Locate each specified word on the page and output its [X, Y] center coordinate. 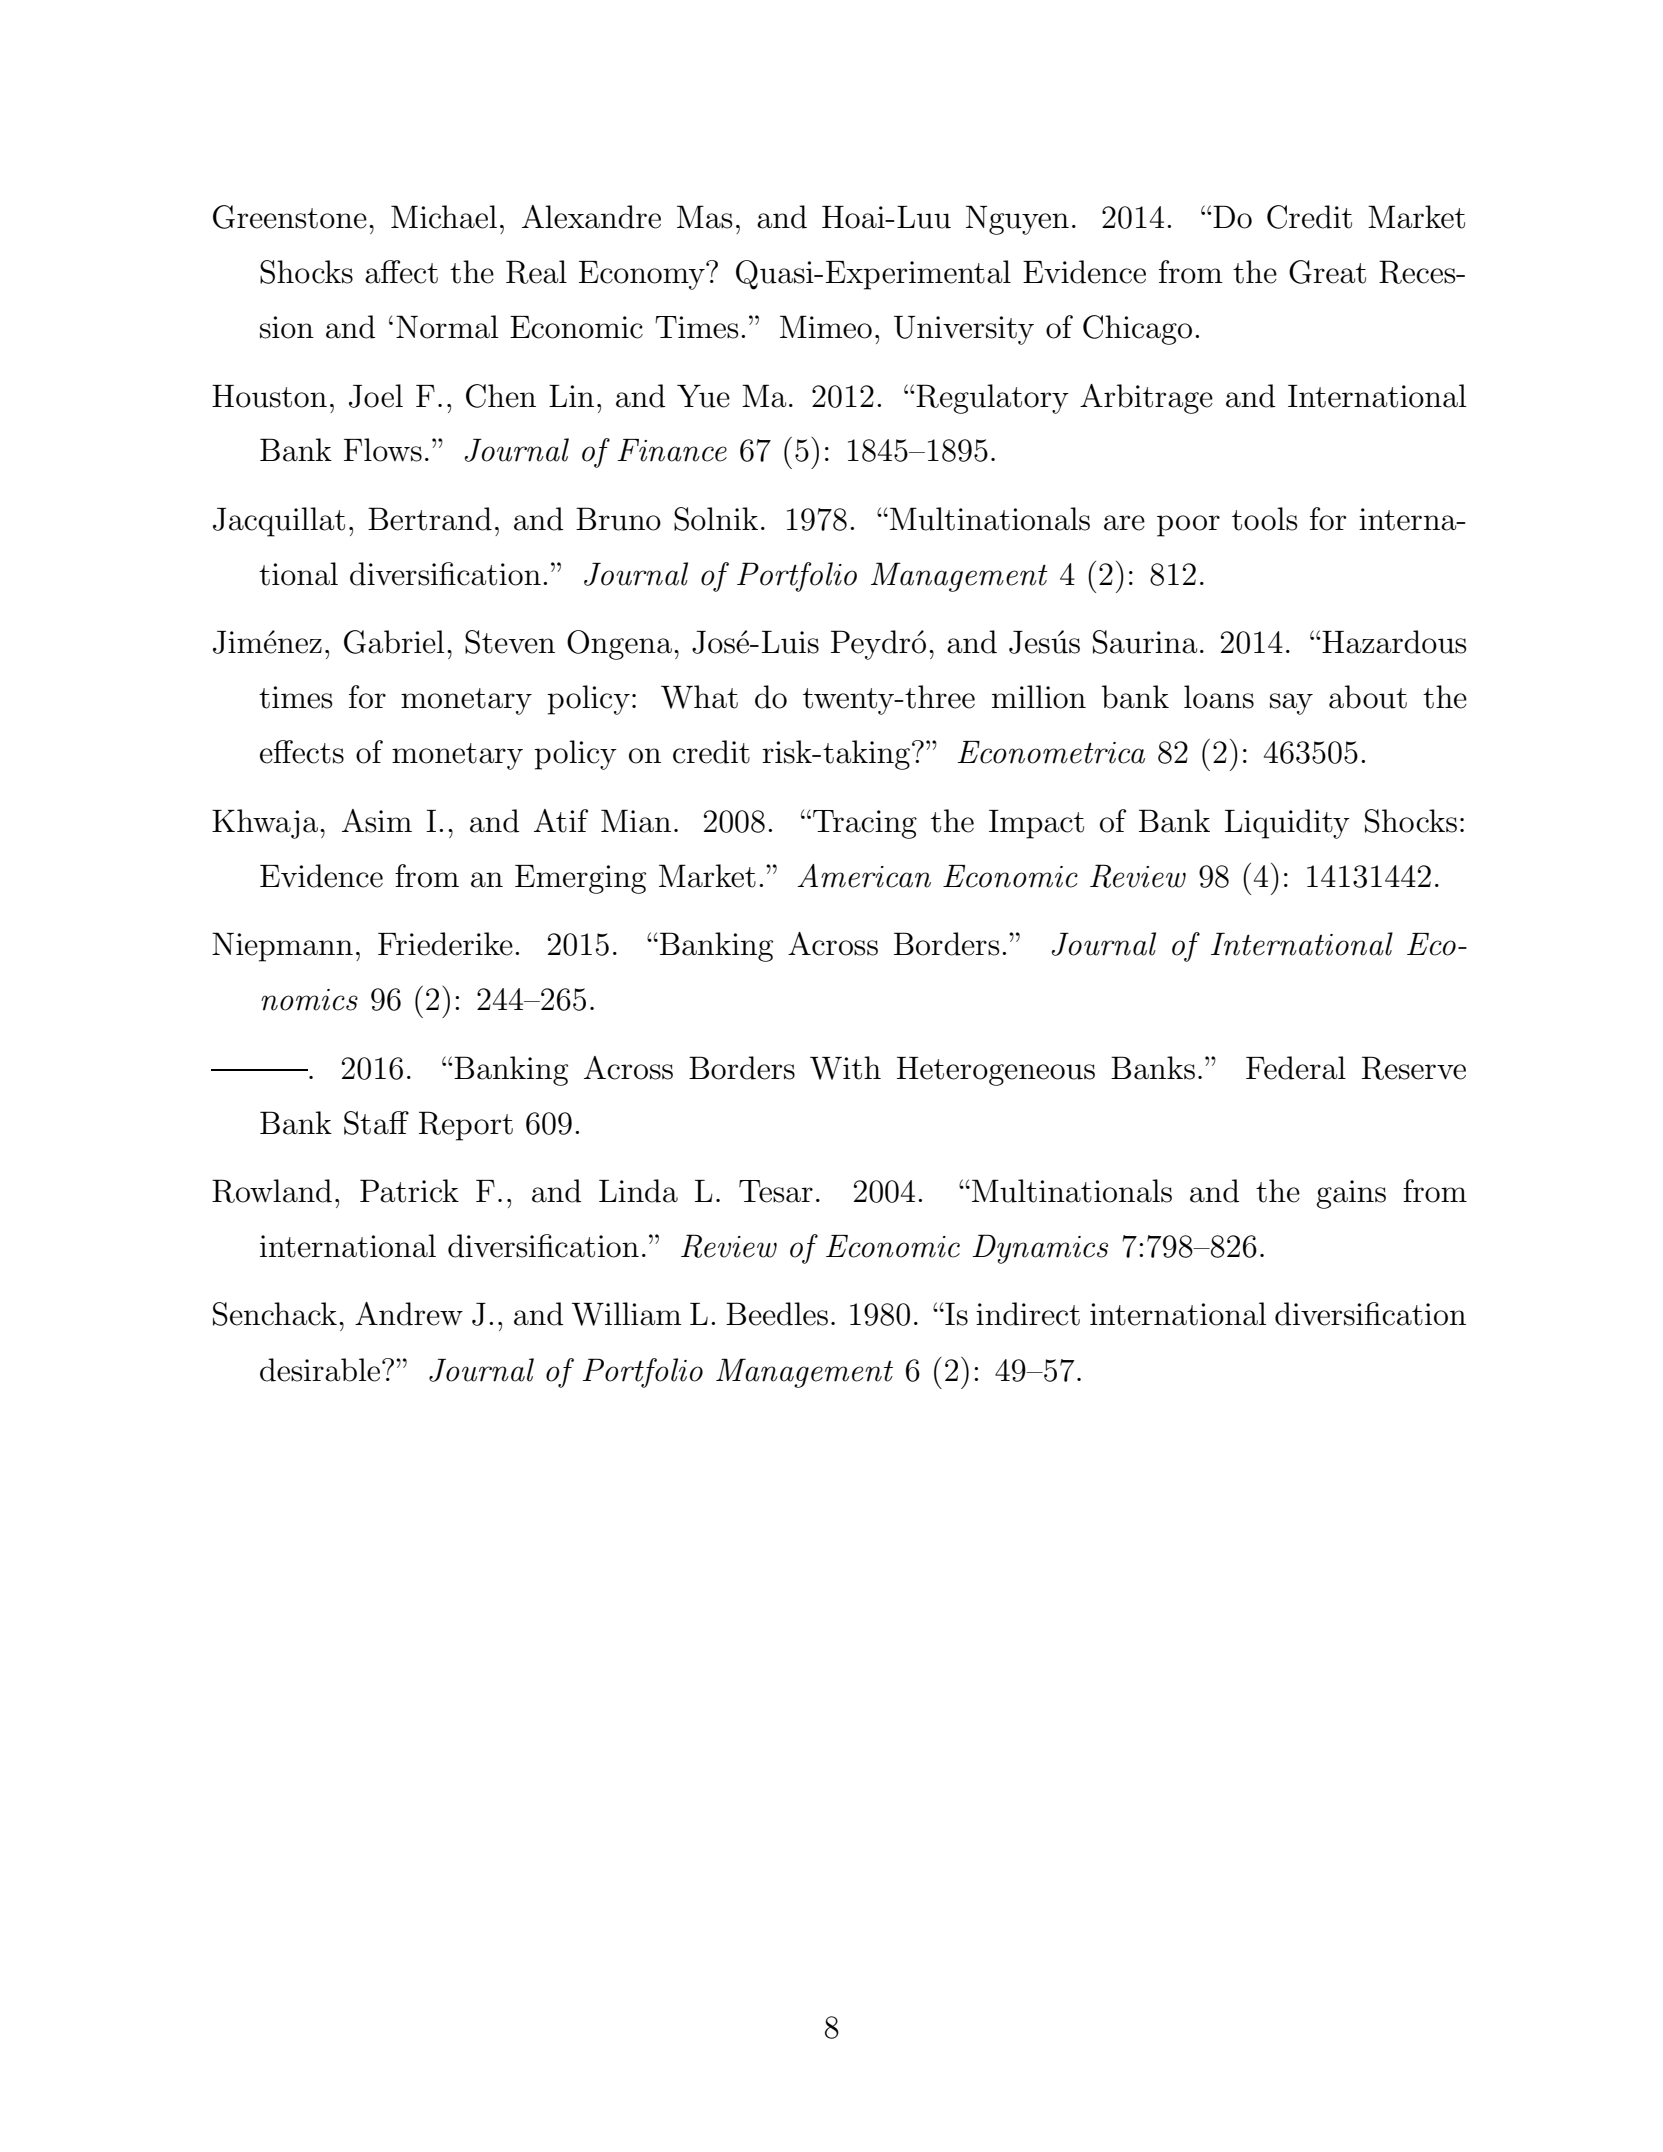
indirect [1028, 1314]
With [845, 1068]
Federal [1296, 1068]
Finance [672, 450]
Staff [376, 1123]
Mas [705, 217]
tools [1265, 519]
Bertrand [430, 519]
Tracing [865, 824]
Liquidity [1287, 824]
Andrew [409, 1314]
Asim [377, 821]
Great [1327, 272]
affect [401, 272]
